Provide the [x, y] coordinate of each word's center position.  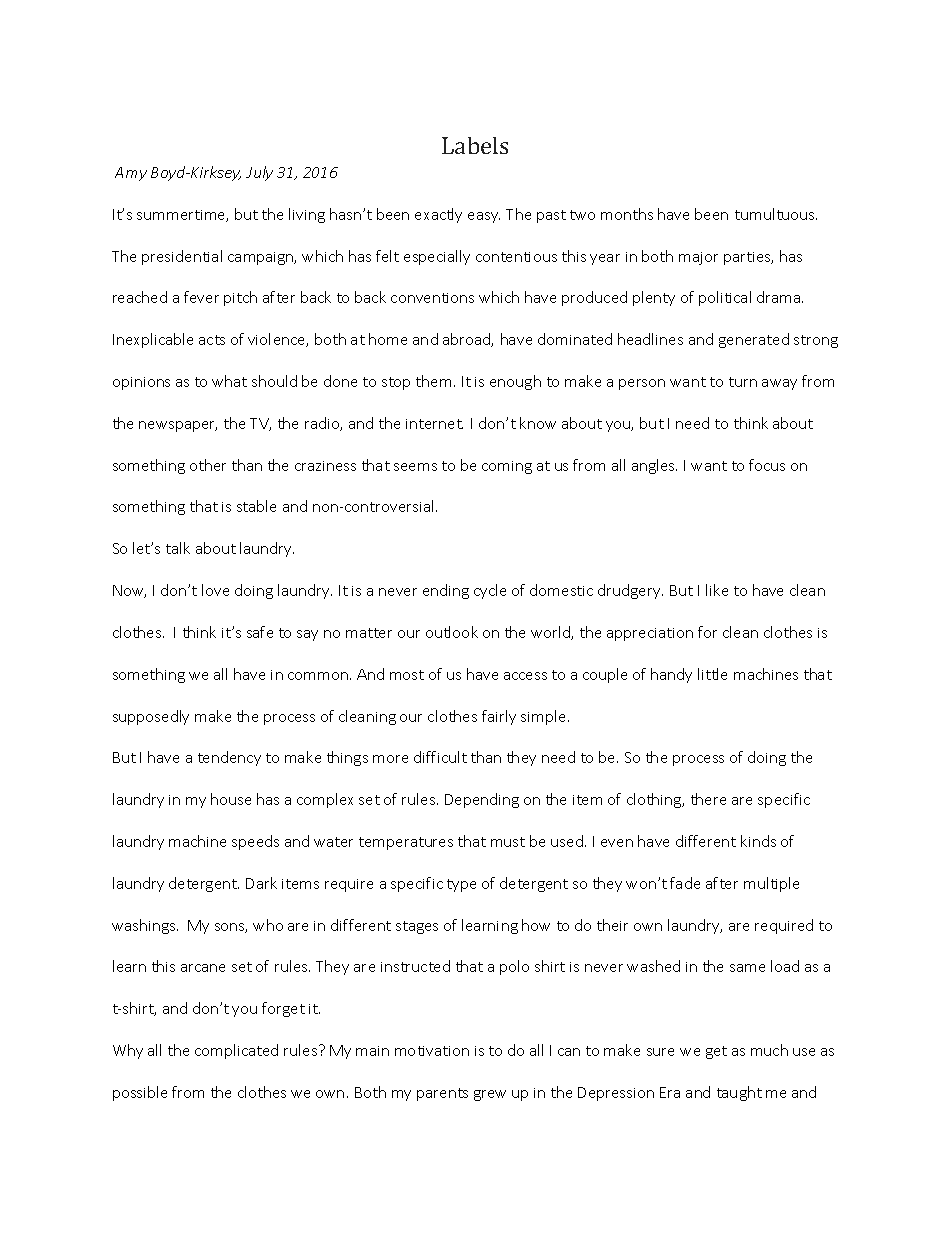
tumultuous [776, 214]
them [433, 381]
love [215, 590]
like [717, 590]
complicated [236, 1051]
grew [490, 1095]
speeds [255, 842]
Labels [475, 145]
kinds [758, 841]
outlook [452, 632]
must [508, 842]
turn [743, 382]
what [229, 381]
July [259, 173]
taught [739, 1093]
